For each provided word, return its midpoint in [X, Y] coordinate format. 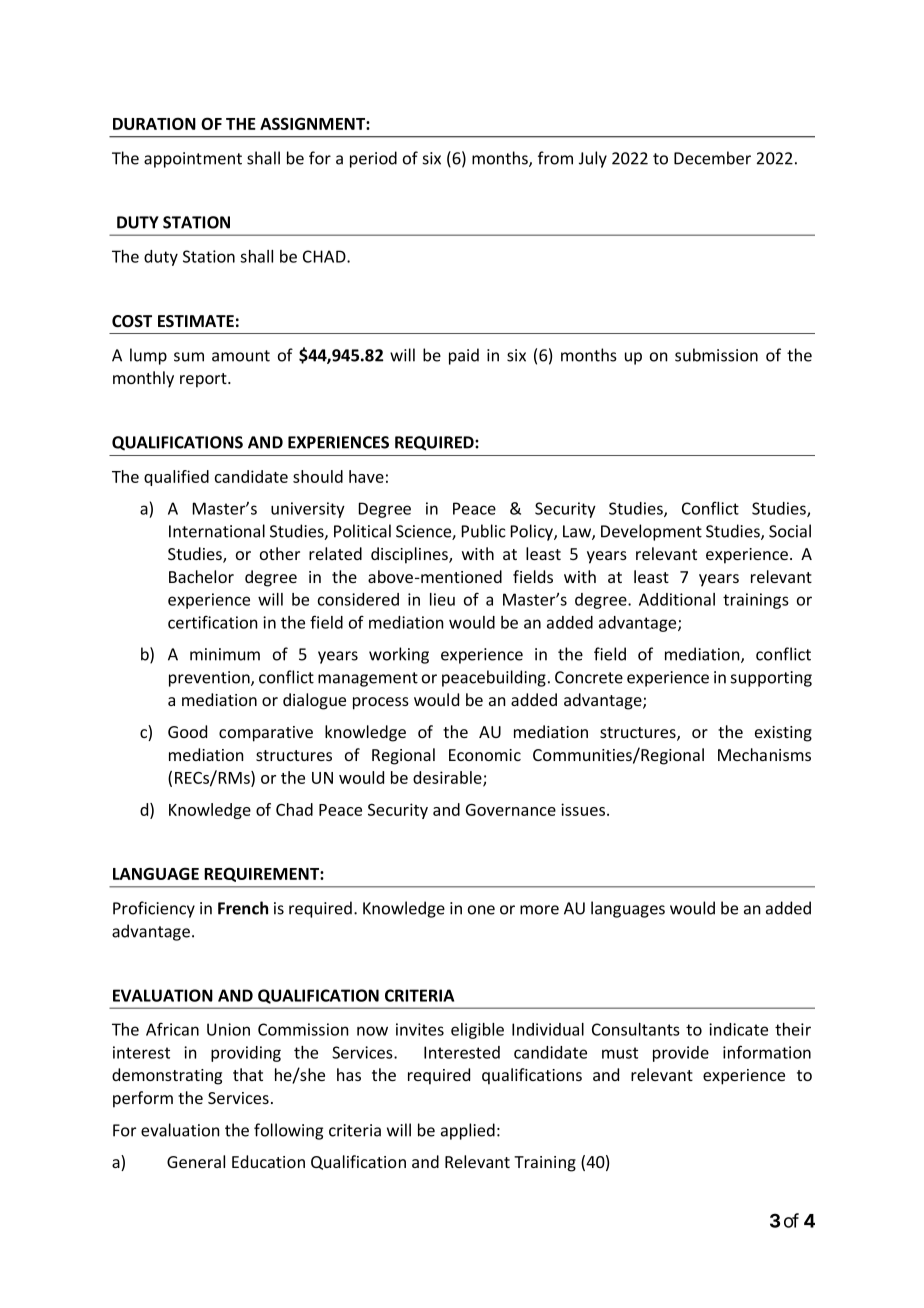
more [539, 910]
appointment [193, 160]
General [196, 1161]
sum [189, 357]
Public [484, 531]
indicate [738, 1029]
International [217, 531]
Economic [485, 755]
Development [651, 532]
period [373, 159]
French [243, 908]
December [712, 158]
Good [187, 731]
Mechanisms [764, 754]
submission [716, 355]
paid [464, 356]
